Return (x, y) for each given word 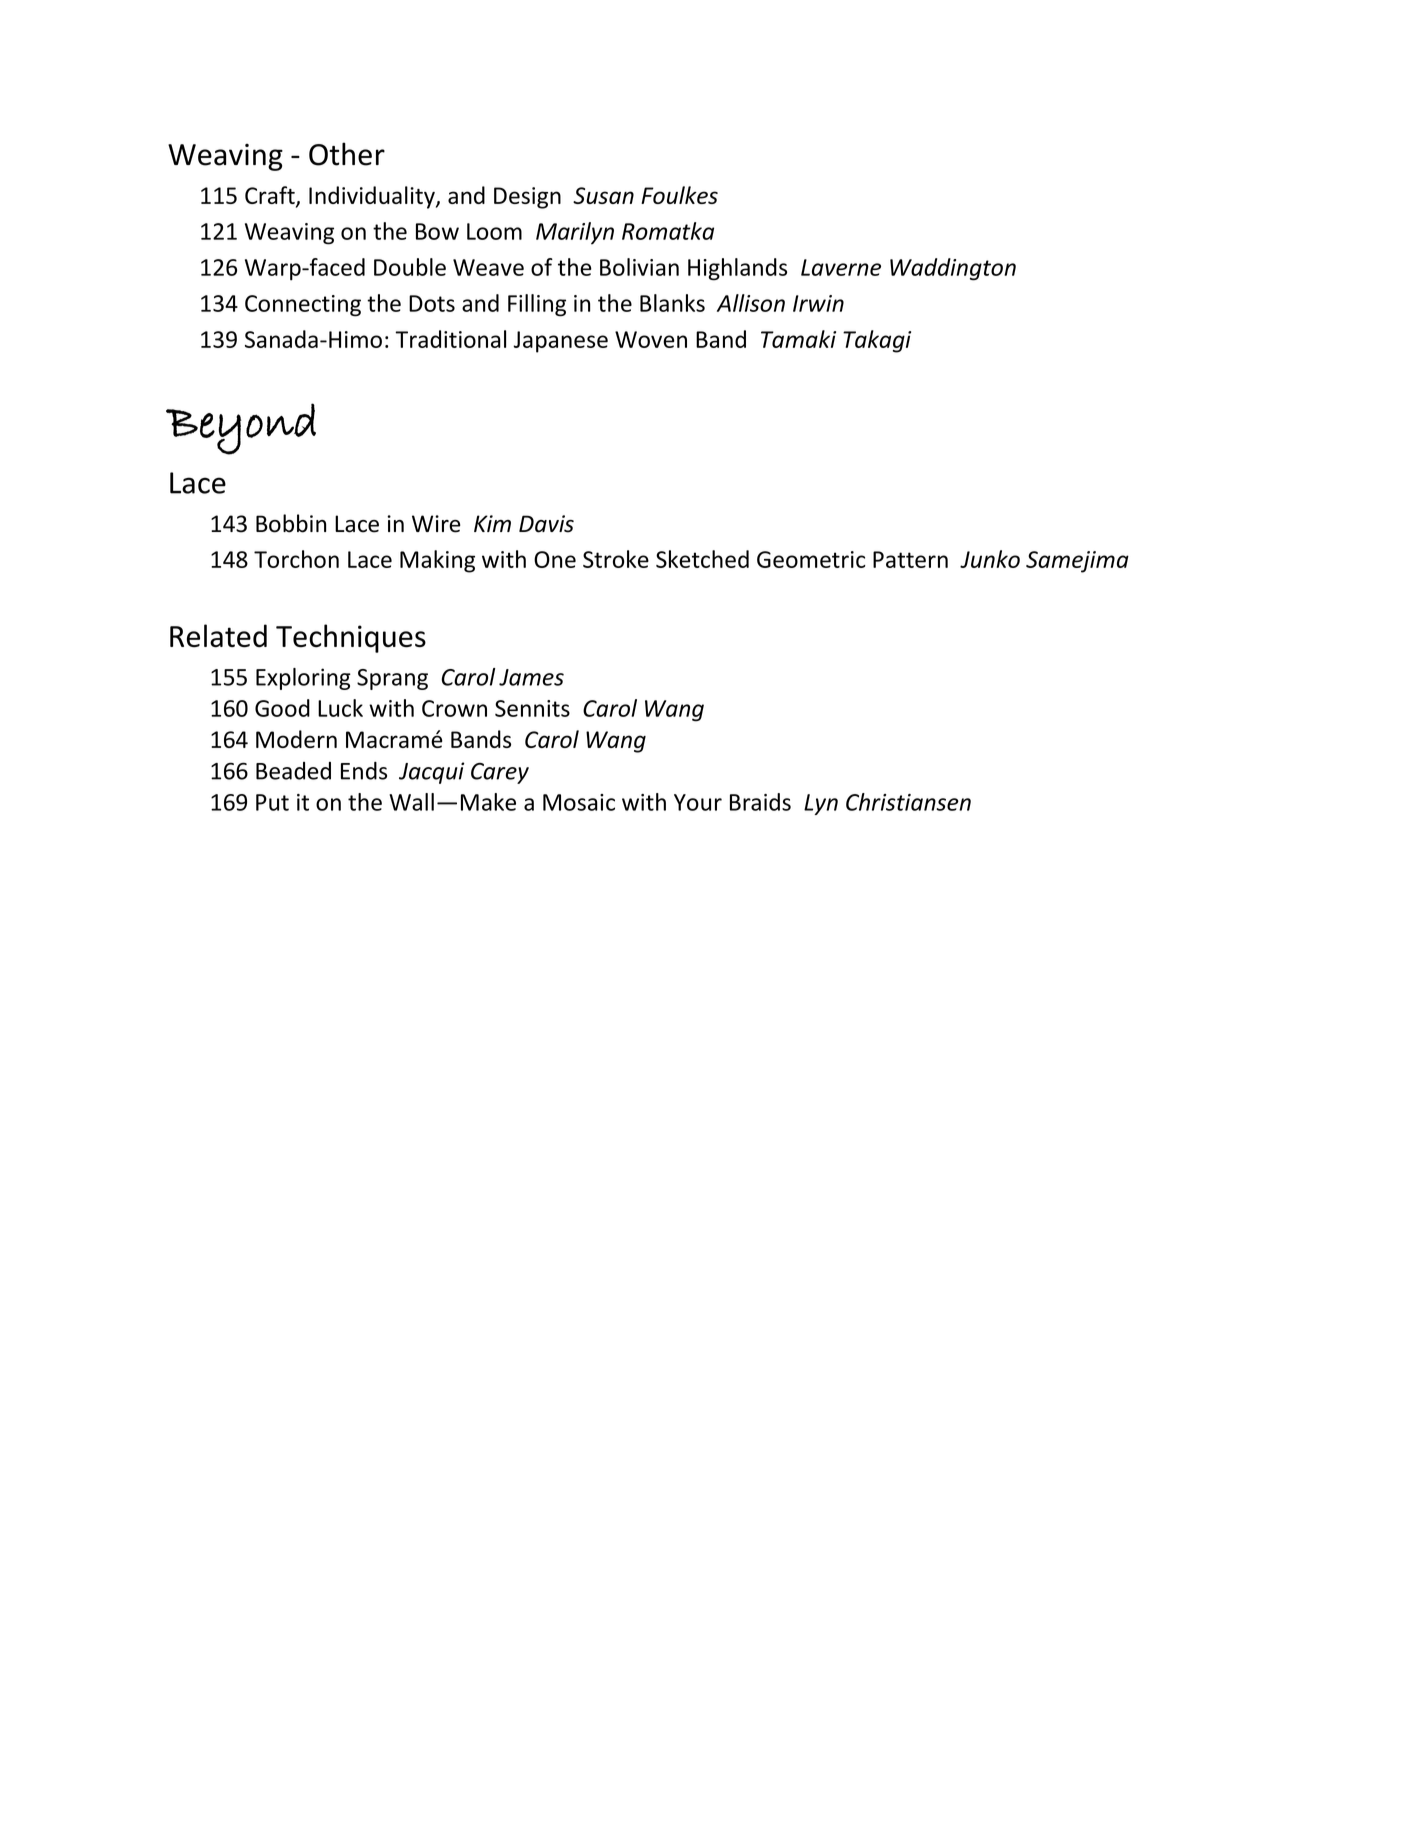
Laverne (841, 267)
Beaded (293, 771)
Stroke (616, 559)
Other (347, 154)
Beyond (241, 429)
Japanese (560, 342)
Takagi (877, 341)
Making (437, 561)
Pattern (910, 559)
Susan (603, 195)
